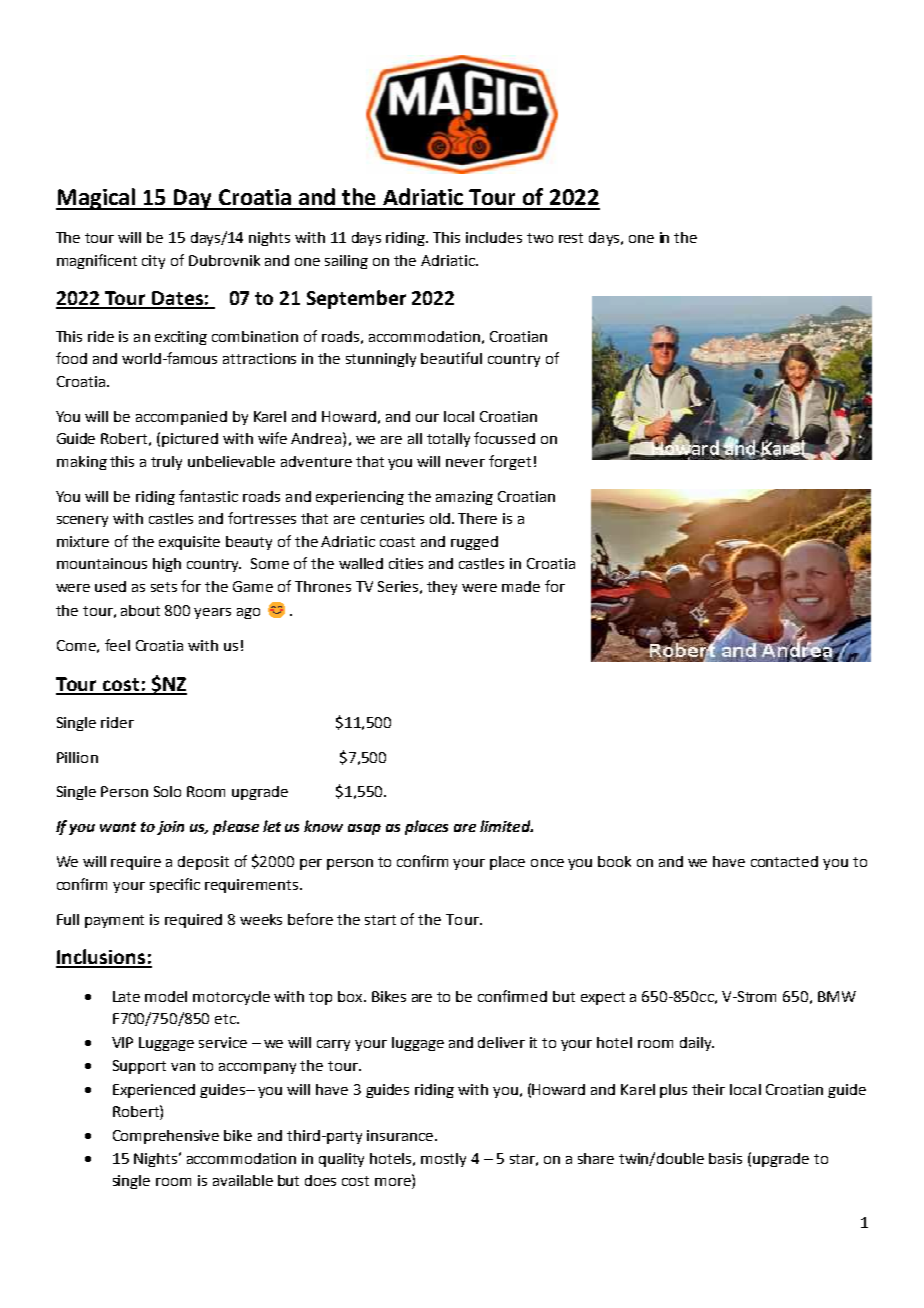  I want to click on focussed, so click(504, 438).
